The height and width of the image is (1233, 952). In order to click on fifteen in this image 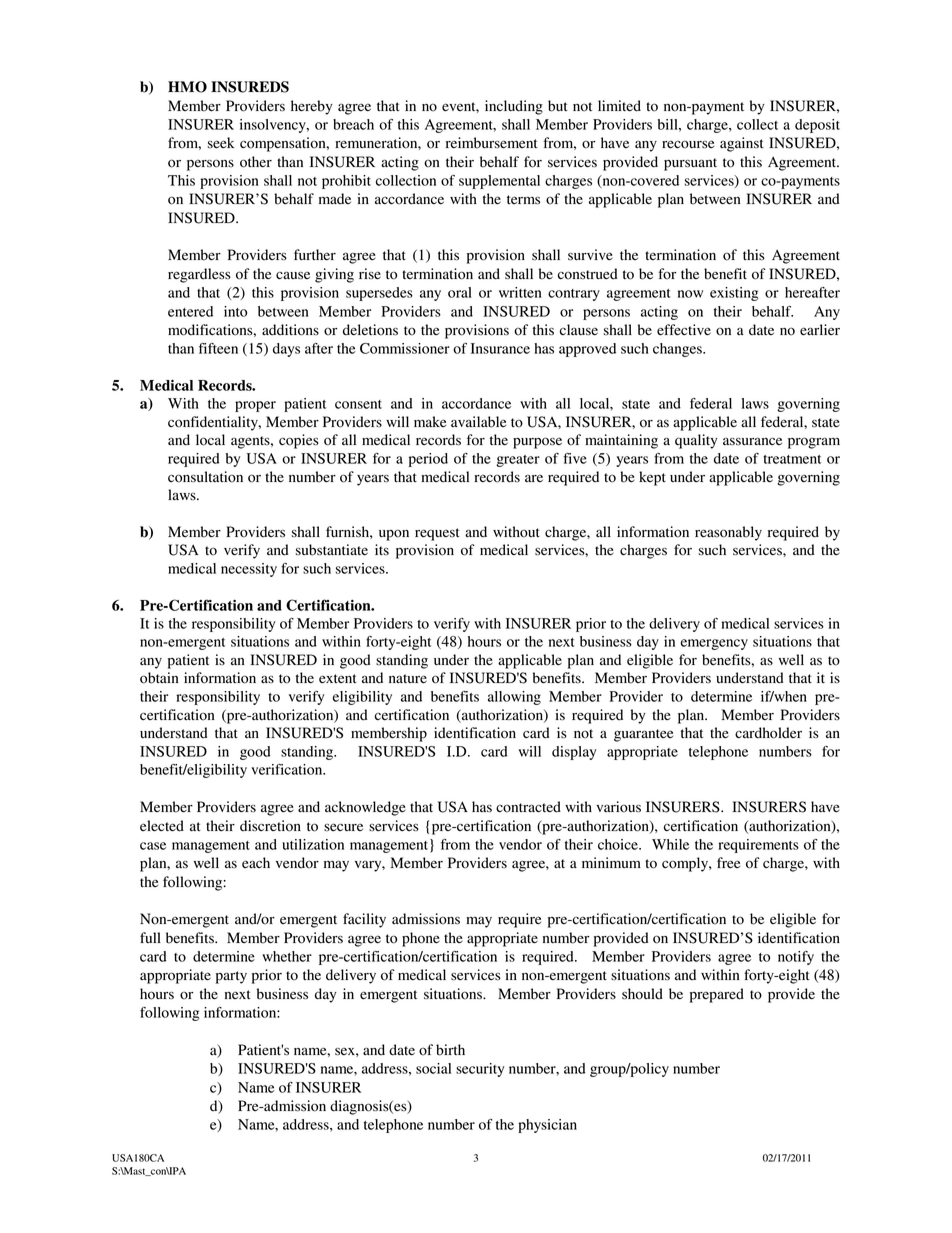, I will do `click(218, 348)`.
